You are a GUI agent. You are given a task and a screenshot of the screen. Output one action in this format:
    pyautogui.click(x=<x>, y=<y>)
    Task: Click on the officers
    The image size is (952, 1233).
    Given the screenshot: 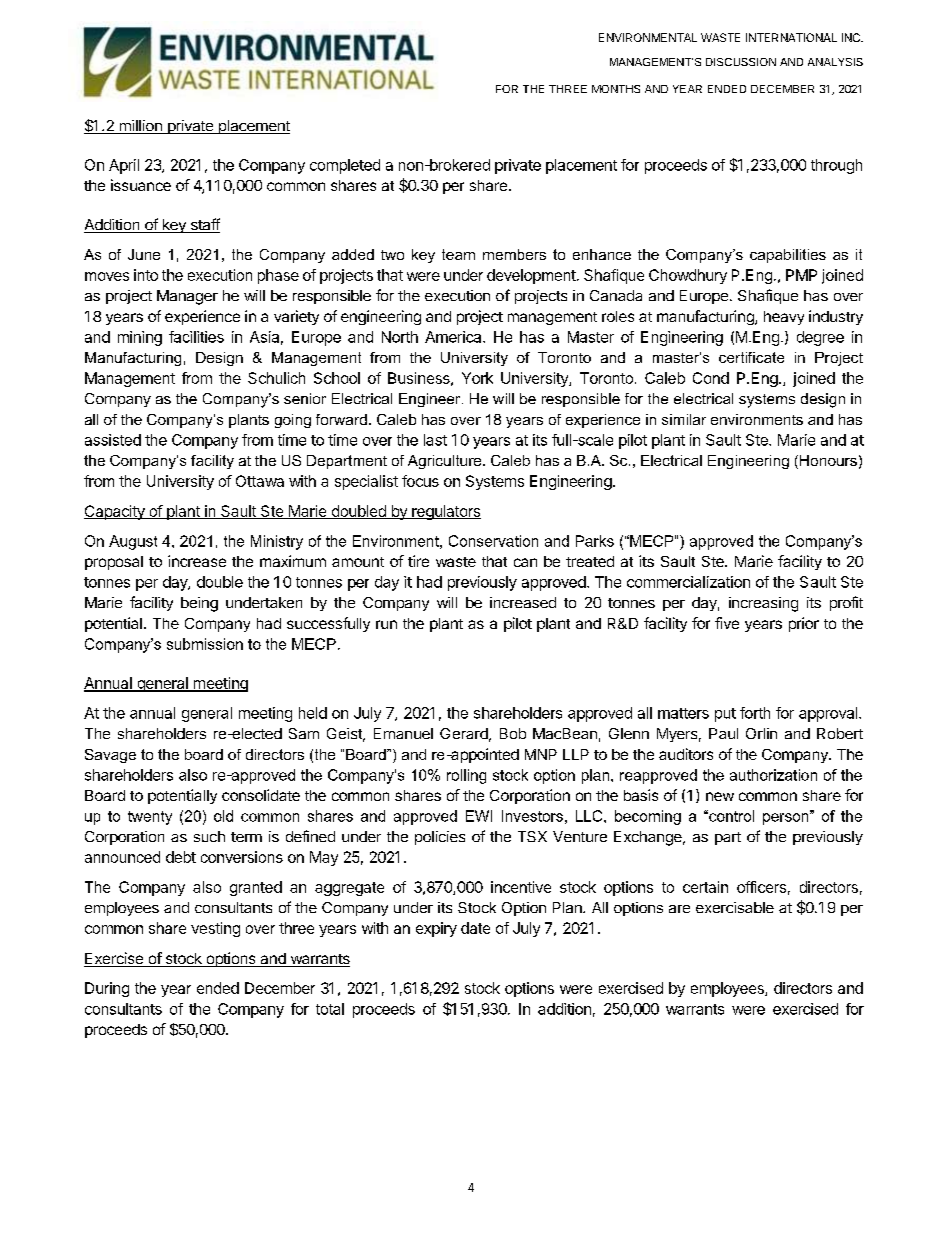 What is the action you would take?
    pyautogui.click(x=761, y=887)
